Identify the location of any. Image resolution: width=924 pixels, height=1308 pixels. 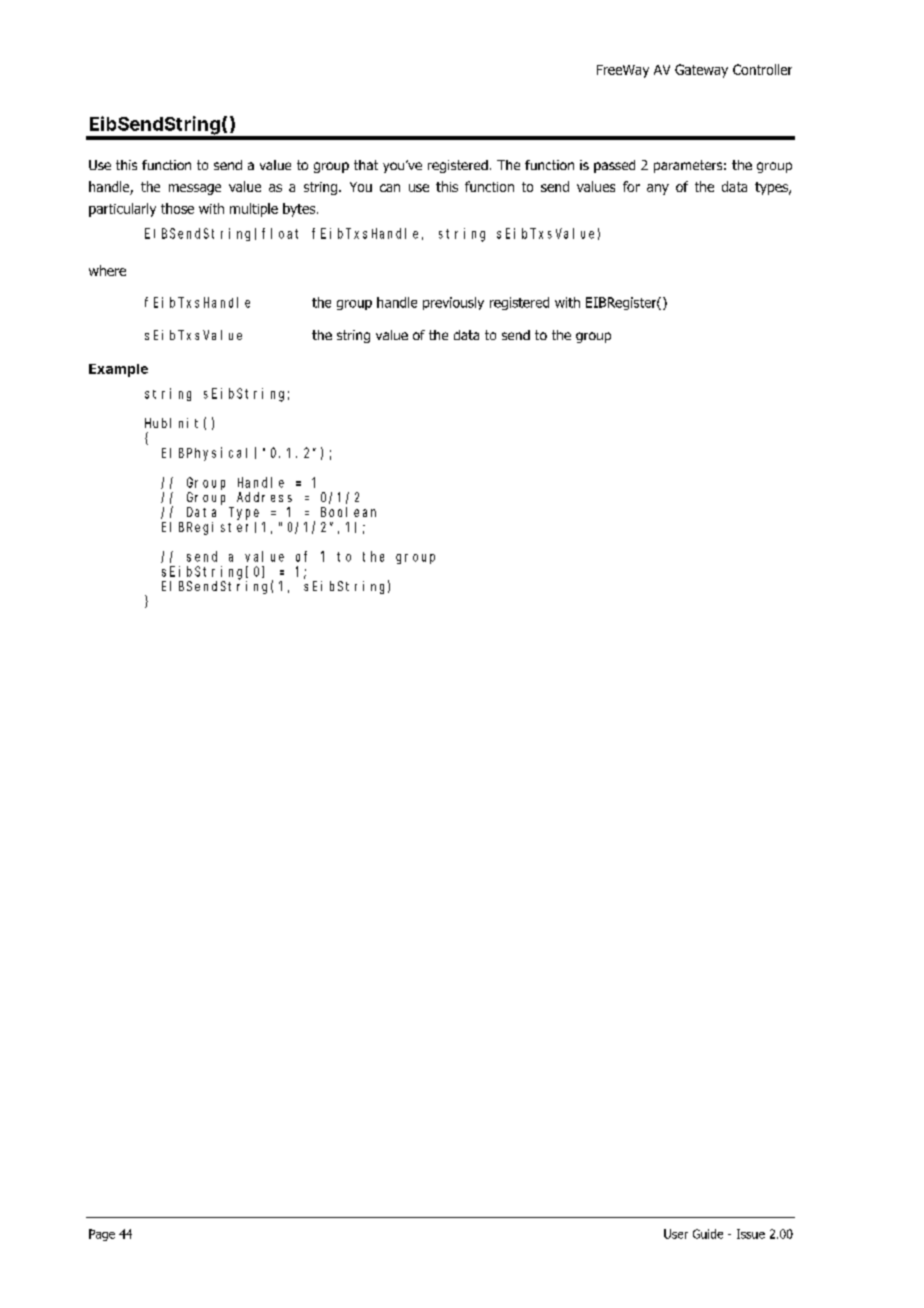
(658, 189).
